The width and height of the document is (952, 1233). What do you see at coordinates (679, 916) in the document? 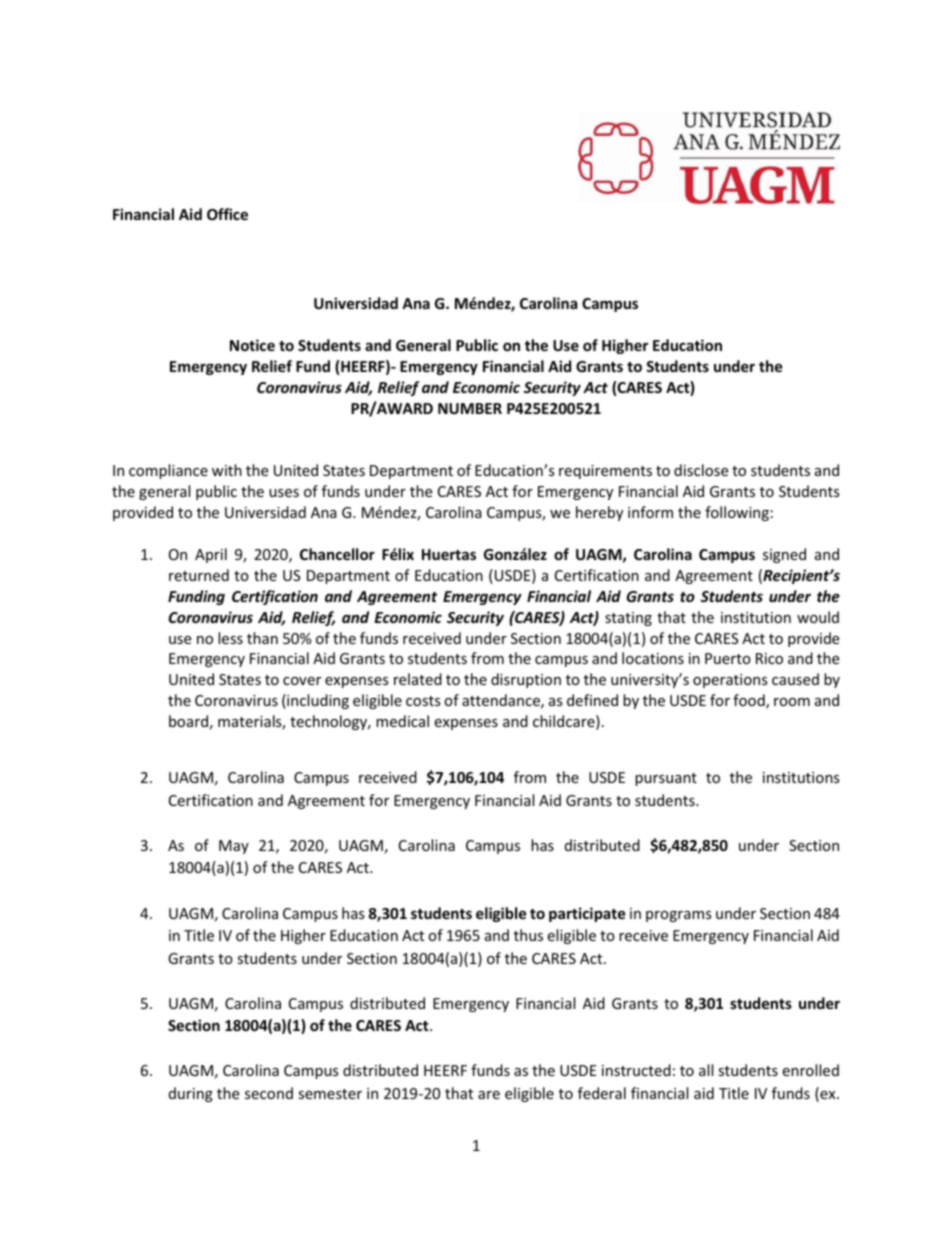
I see `programs` at bounding box center [679, 916].
